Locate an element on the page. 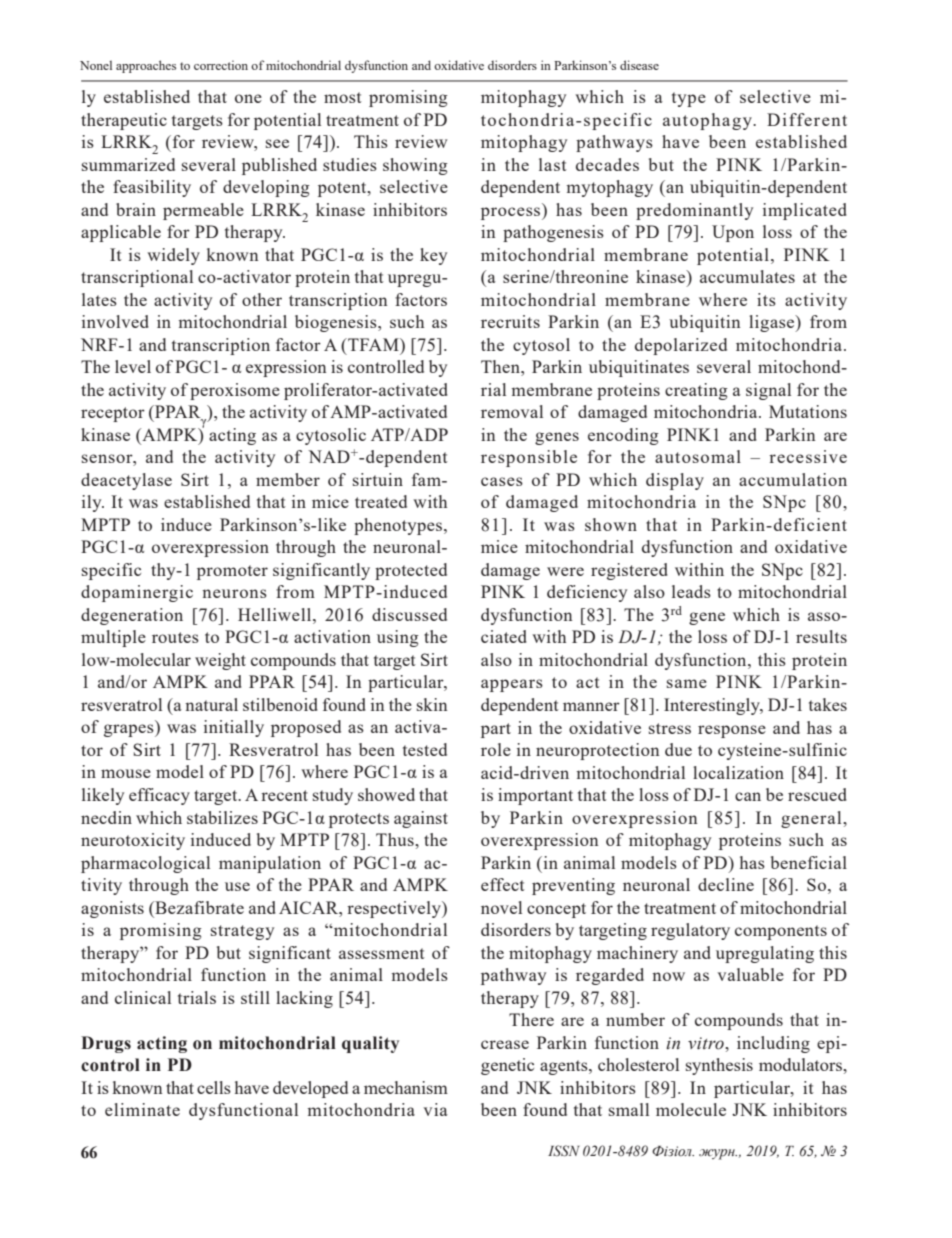  leads is located at coordinates (691, 591).
